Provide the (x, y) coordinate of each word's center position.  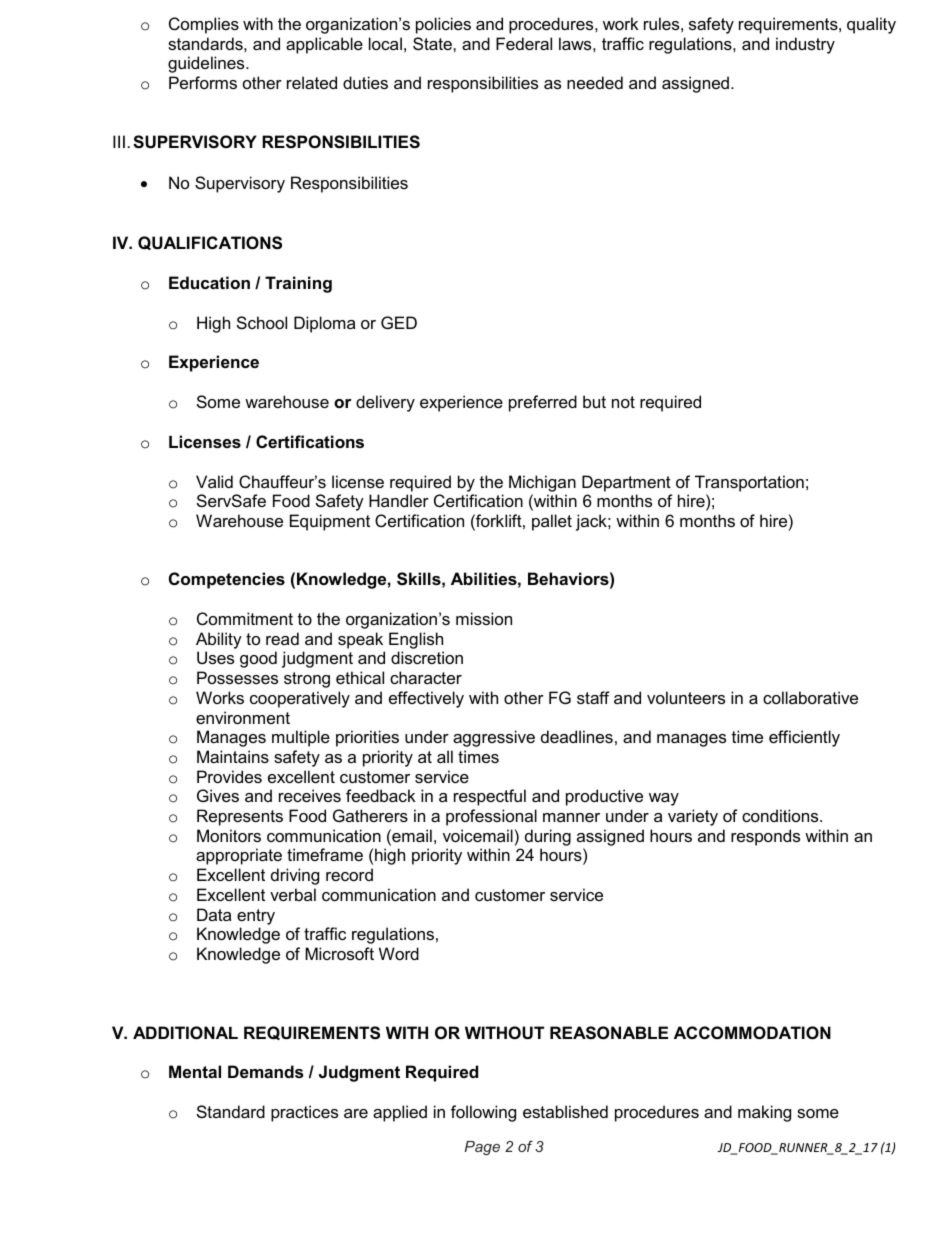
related (312, 82)
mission (484, 618)
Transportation (749, 483)
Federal (524, 43)
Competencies (227, 580)
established (565, 1111)
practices (304, 1113)
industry (805, 45)
